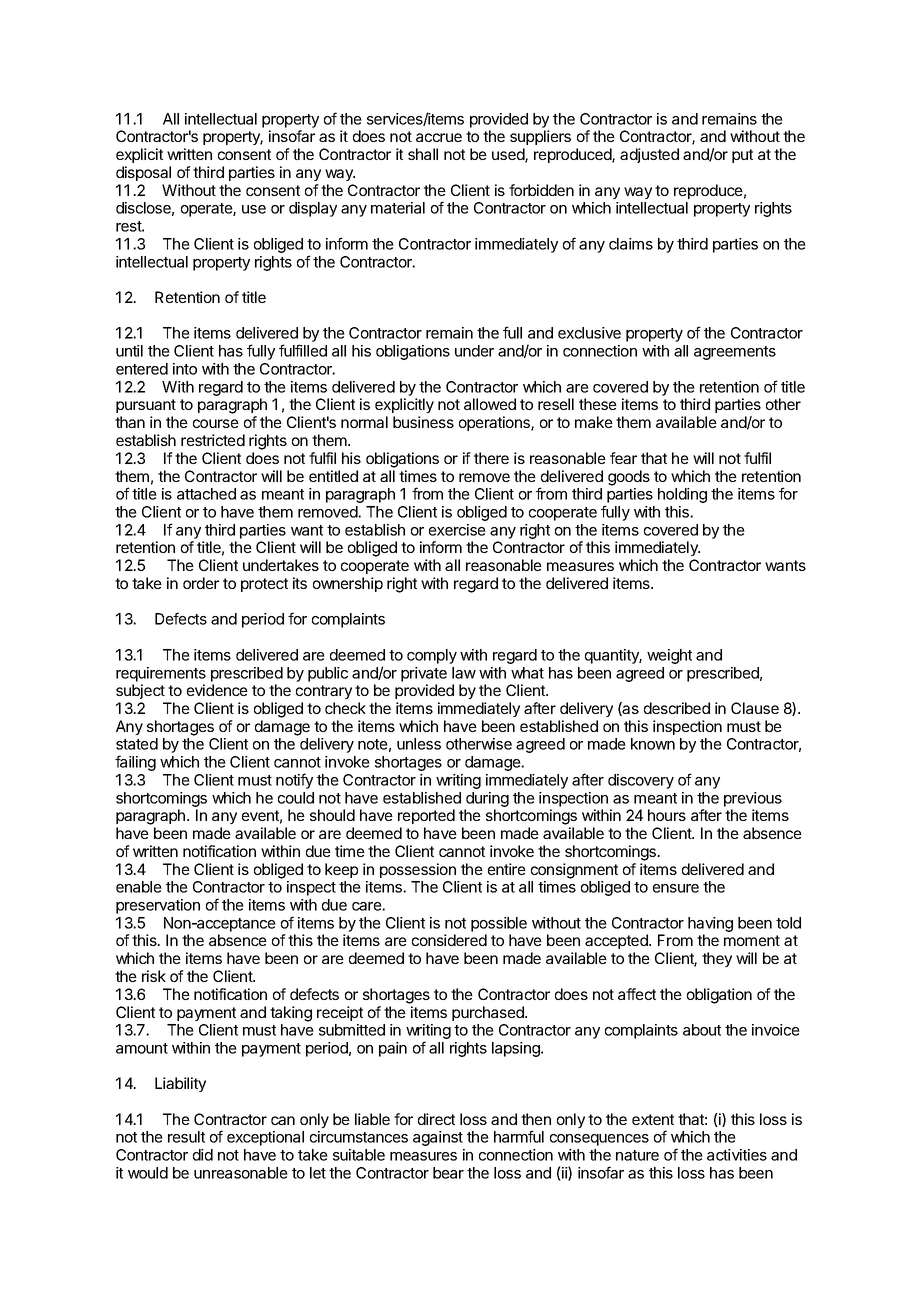 The image size is (924, 1308). I want to click on put, so click(742, 156).
